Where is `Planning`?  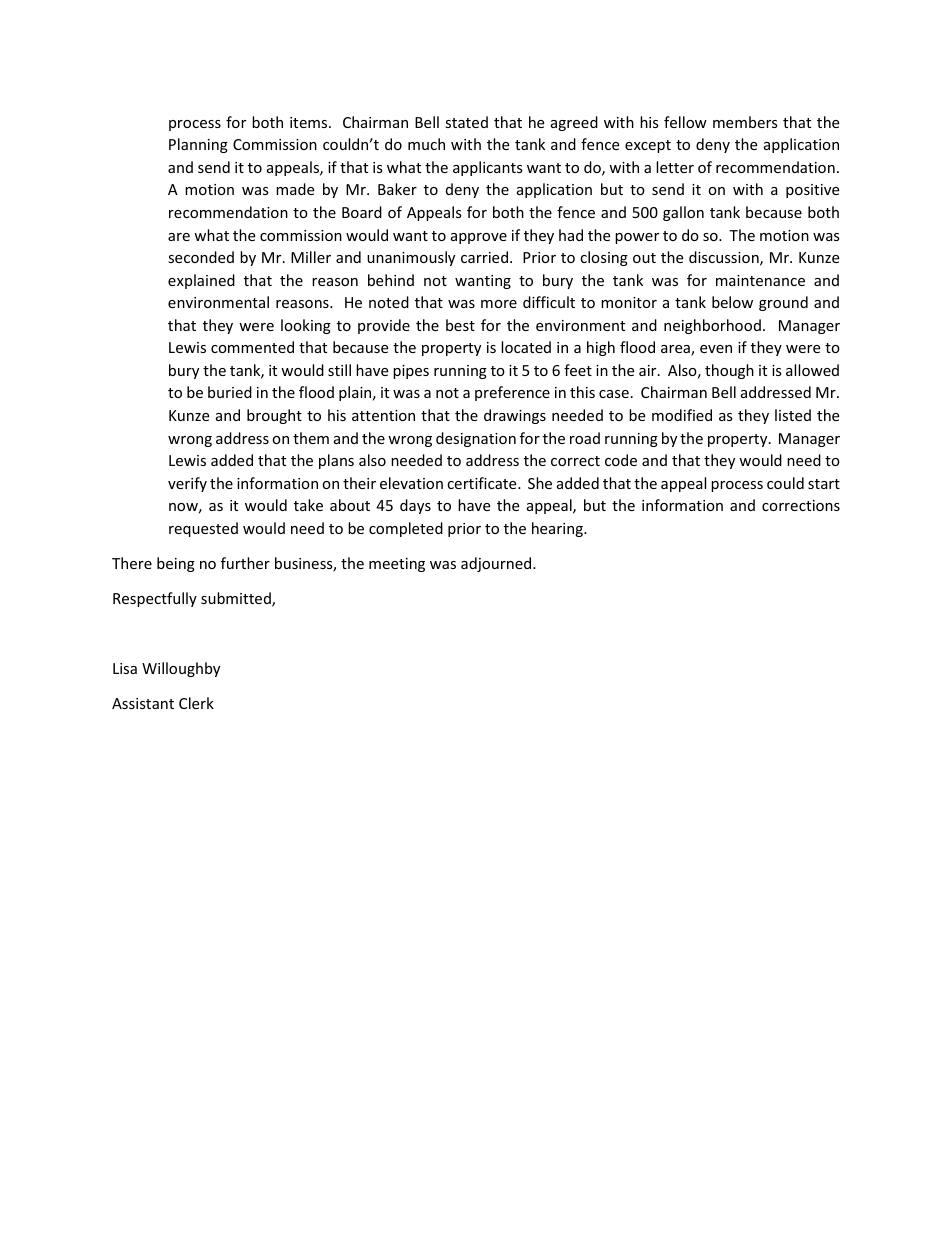
Planning is located at coordinates (198, 145).
